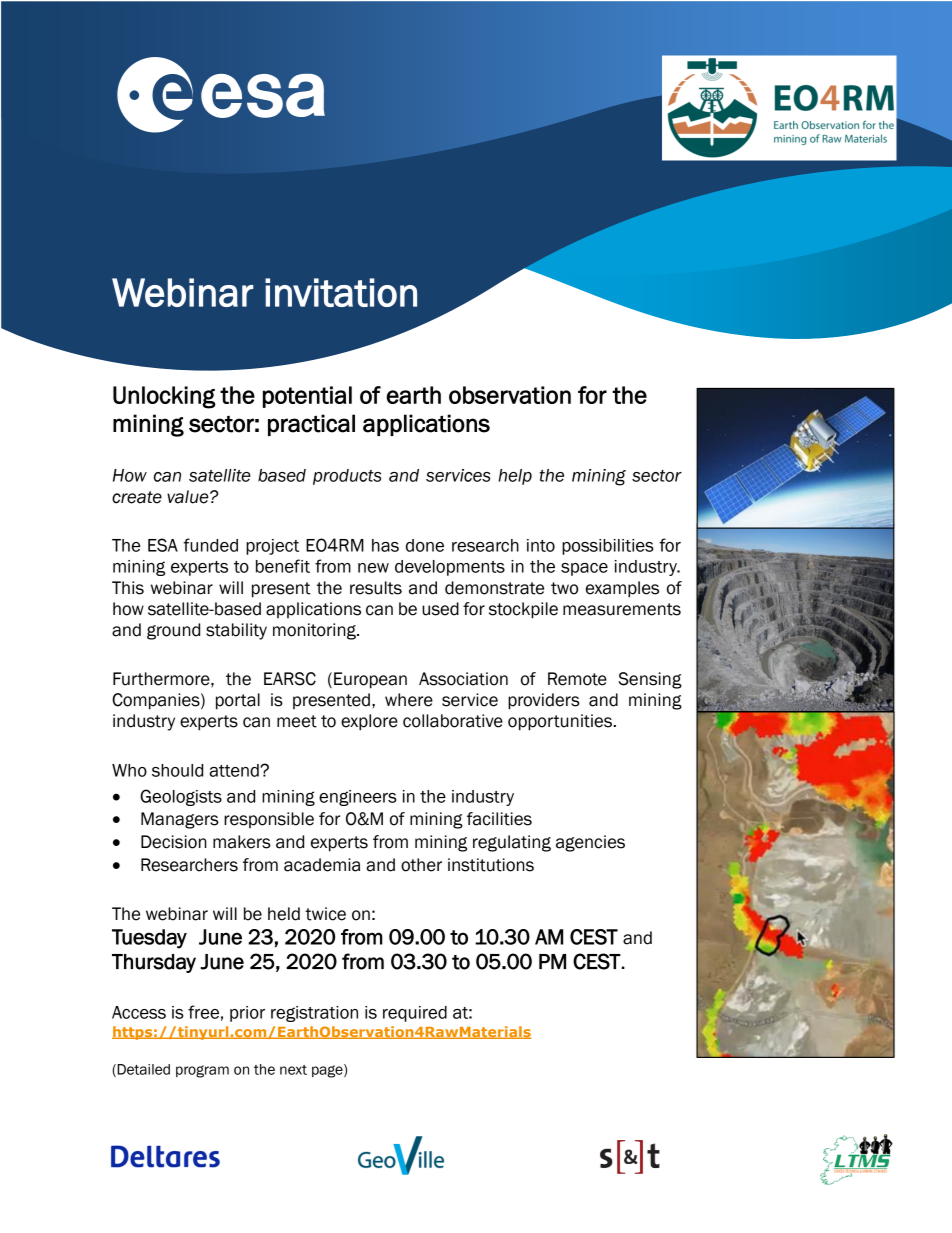 The height and width of the screenshot is (1233, 952). What do you see at coordinates (515, 477) in the screenshot?
I see `help` at bounding box center [515, 477].
